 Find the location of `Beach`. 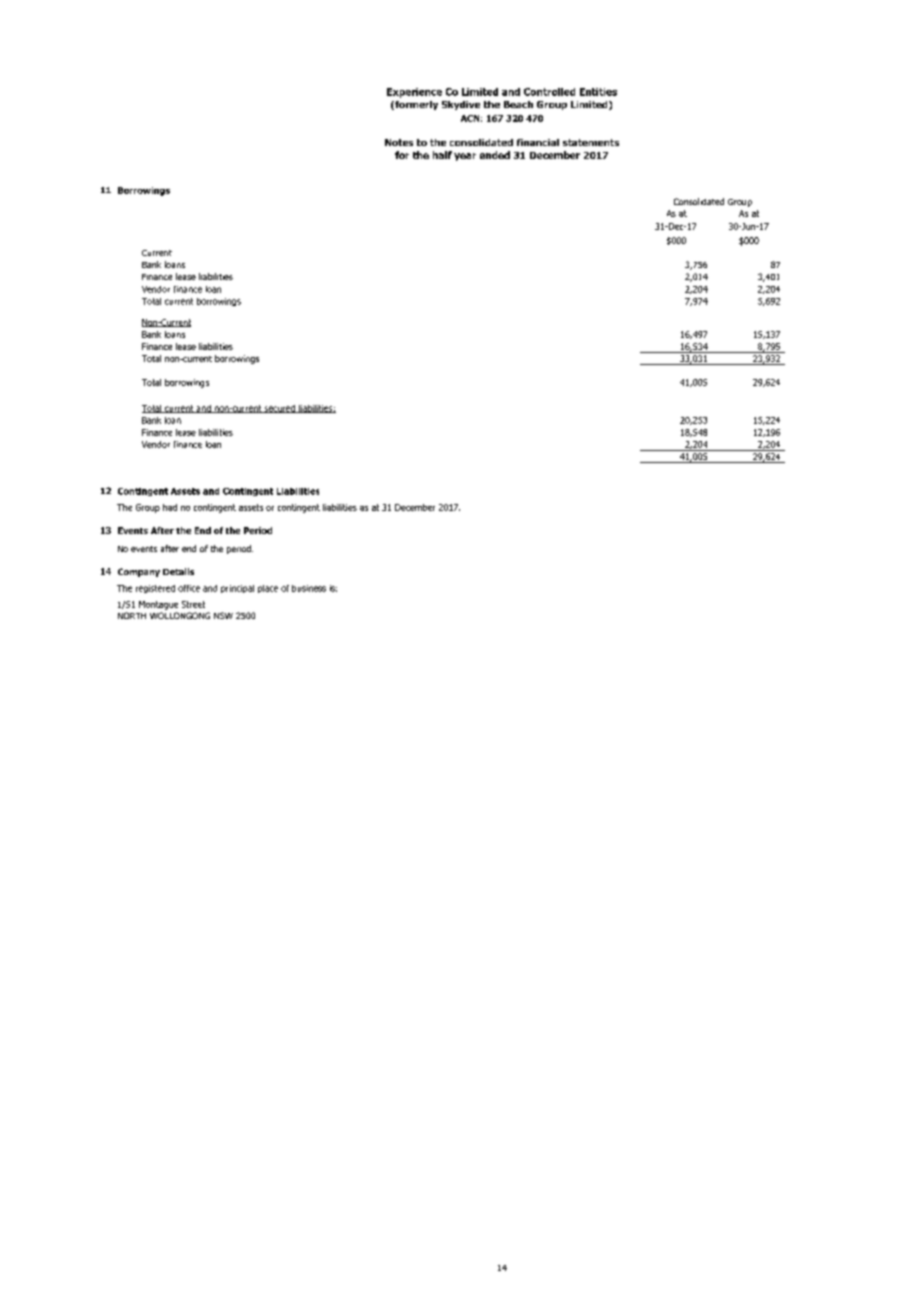

Beach is located at coordinates (518, 104).
